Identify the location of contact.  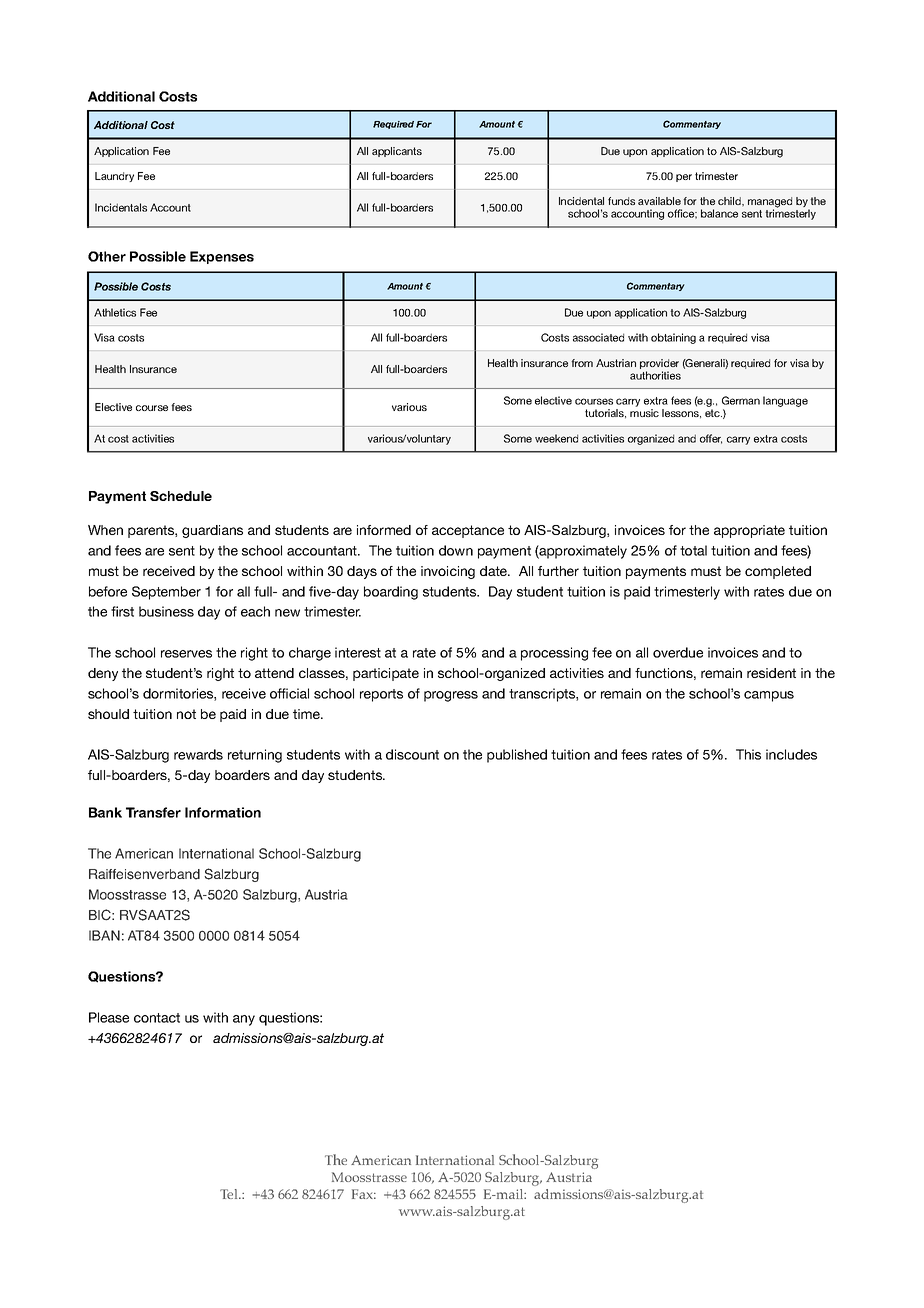
(157, 1018).
